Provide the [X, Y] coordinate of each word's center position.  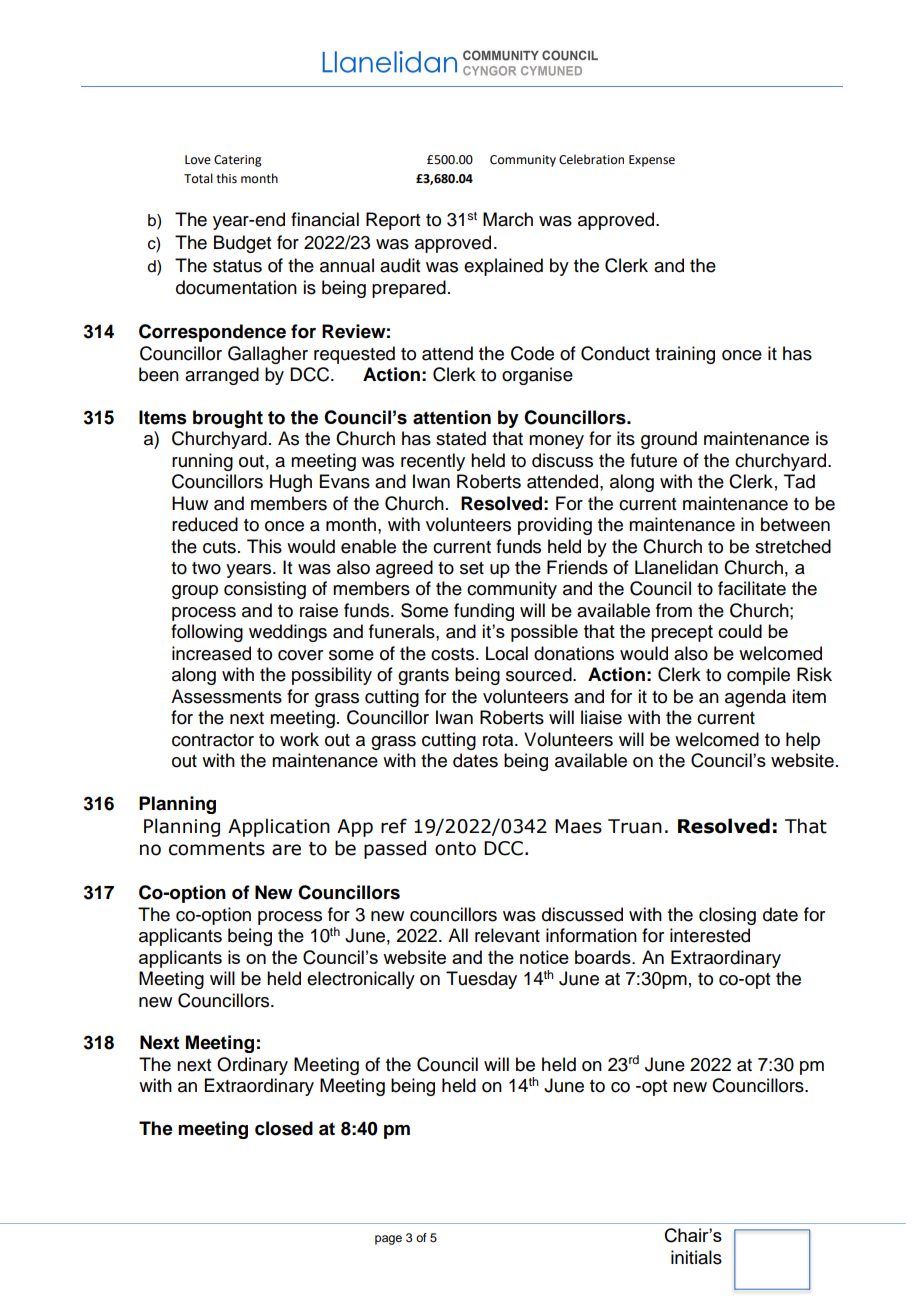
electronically [361, 980]
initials [696, 1257]
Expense [652, 161]
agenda [755, 698]
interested [710, 935]
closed [284, 1128]
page [388, 1240]
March [508, 219]
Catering [238, 161]
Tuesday [481, 980]
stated [461, 438]
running [202, 462]
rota [499, 740]
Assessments [226, 696]
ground [669, 440]
